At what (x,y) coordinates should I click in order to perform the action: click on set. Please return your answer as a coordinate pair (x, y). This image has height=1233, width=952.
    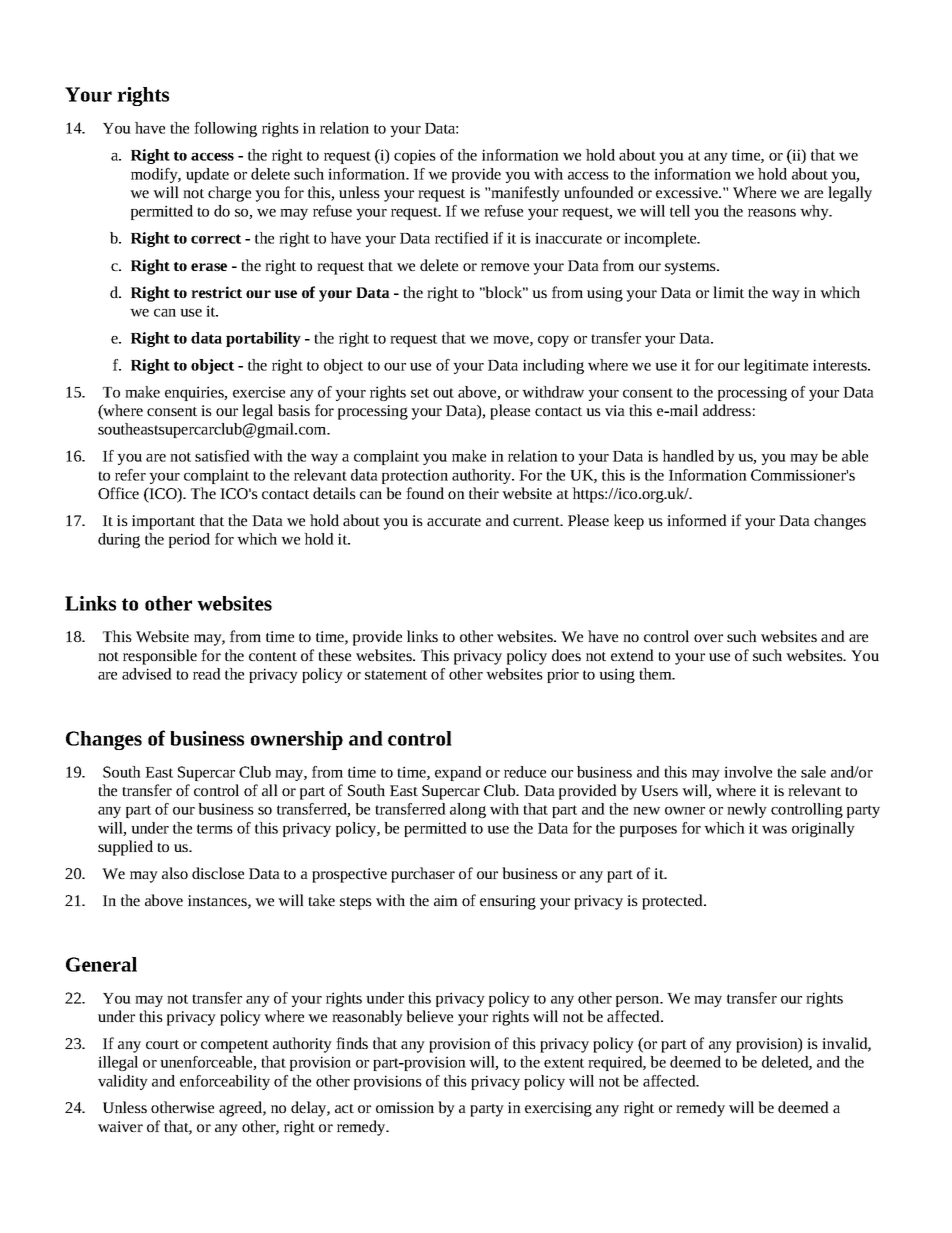
    Looking at the image, I should click on (420, 393).
